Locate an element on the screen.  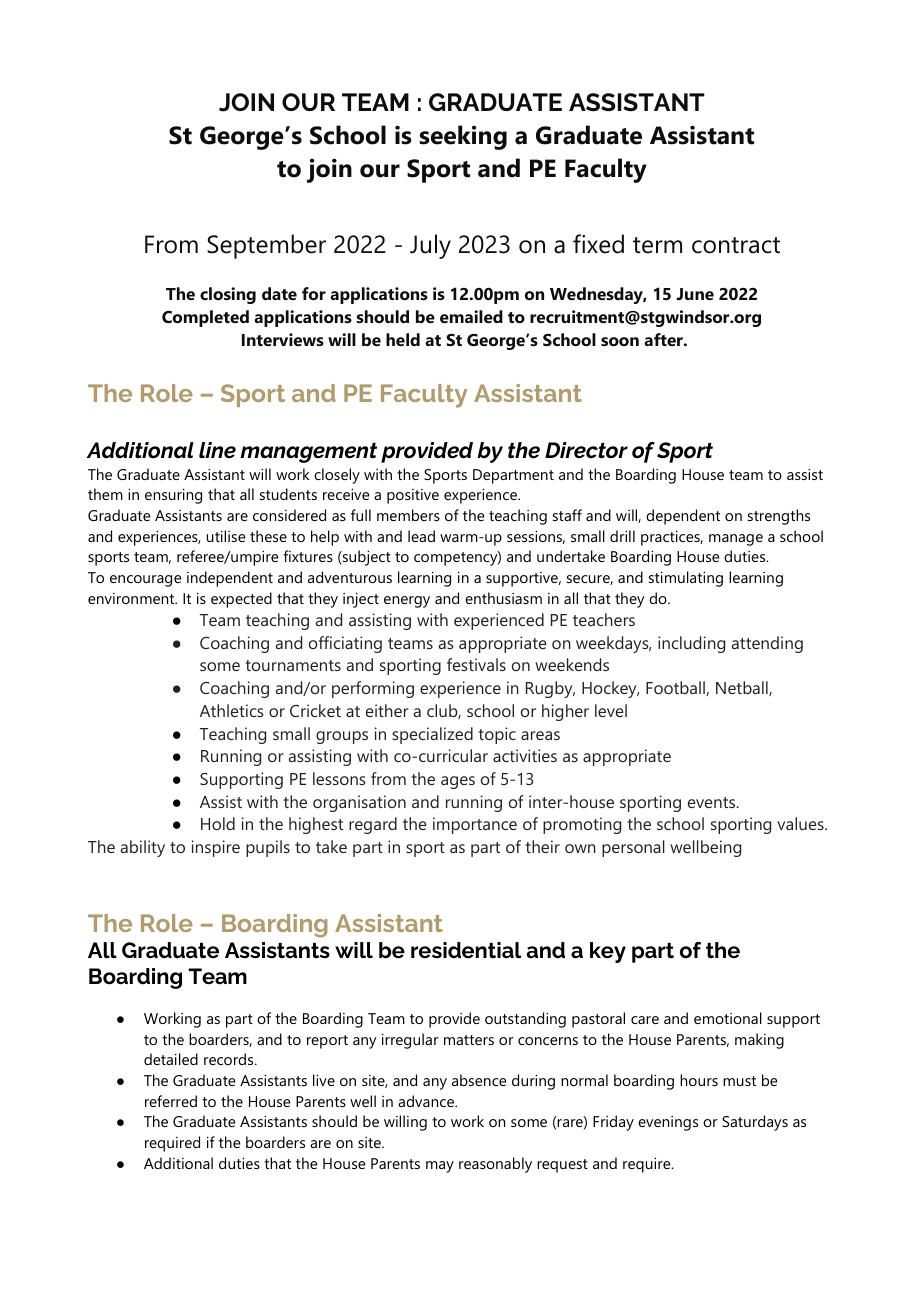
may is located at coordinates (440, 1167).
